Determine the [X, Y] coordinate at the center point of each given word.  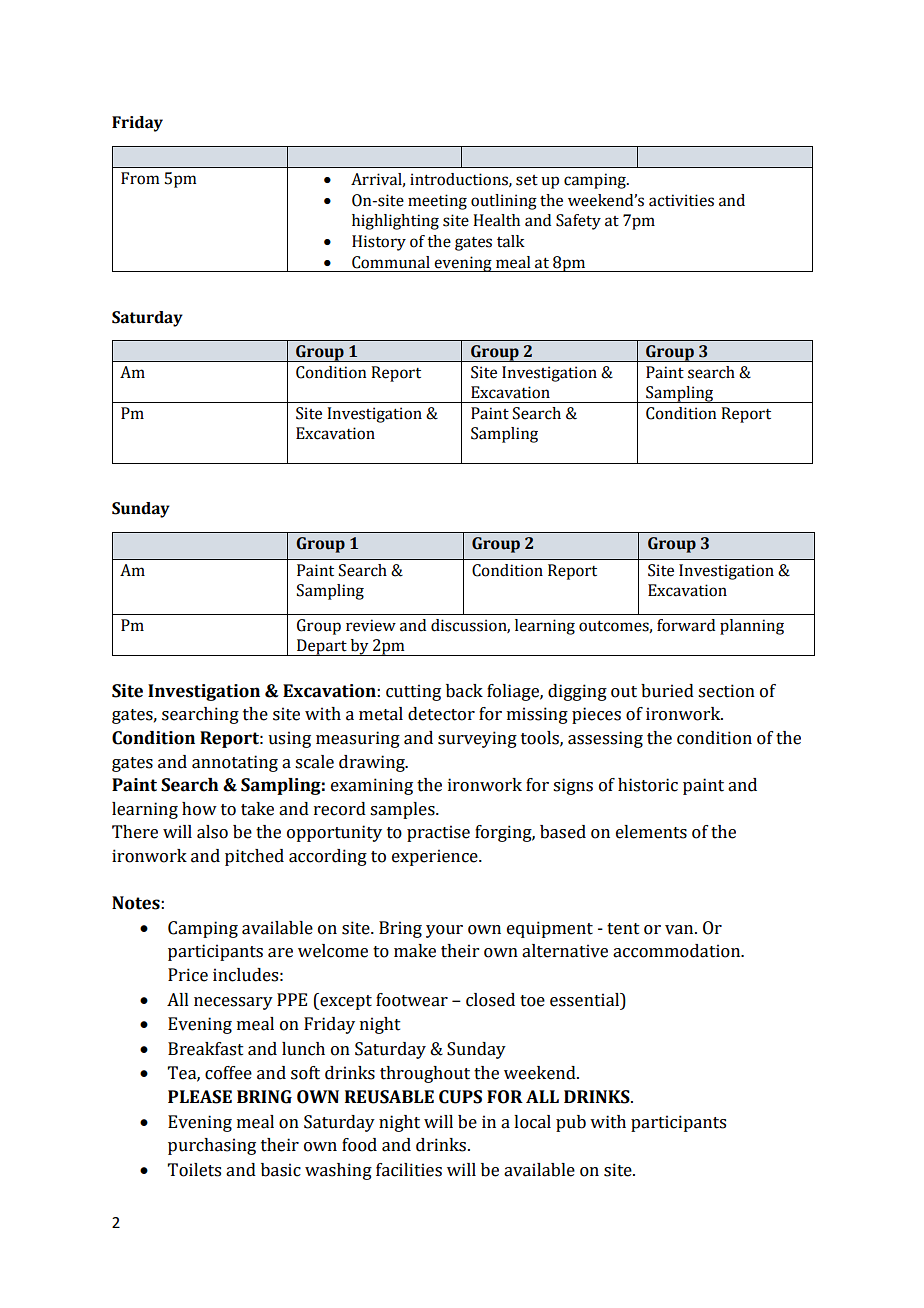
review [371, 625]
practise [438, 833]
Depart [322, 647]
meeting [437, 202]
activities [681, 200]
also [212, 832]
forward [686, 625]
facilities [409, 1170]
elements [651, 832]
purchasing [212, 1146]
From [140, 178]
